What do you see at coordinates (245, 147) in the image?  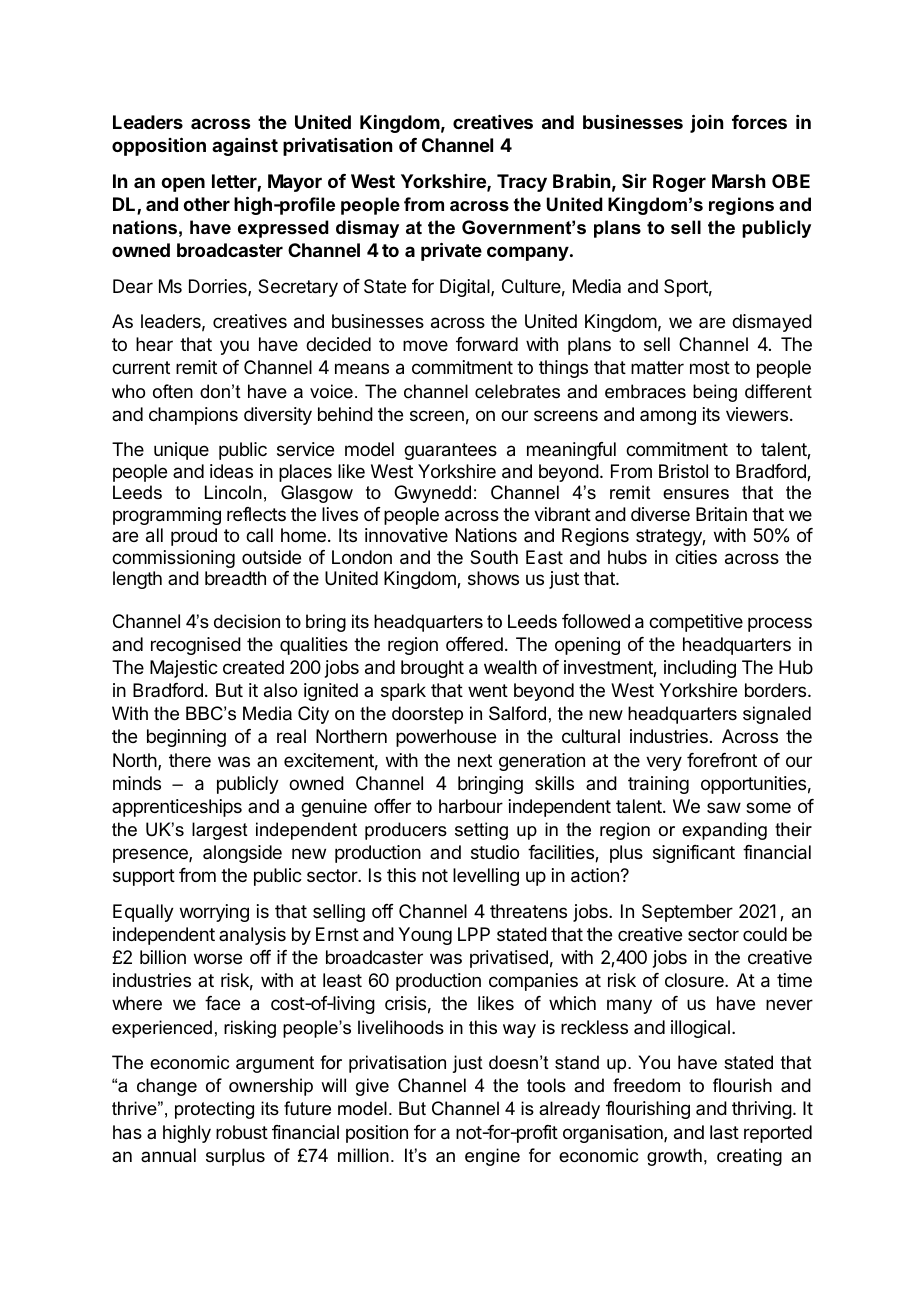 I see `against` at bounding box center [245, 147].
